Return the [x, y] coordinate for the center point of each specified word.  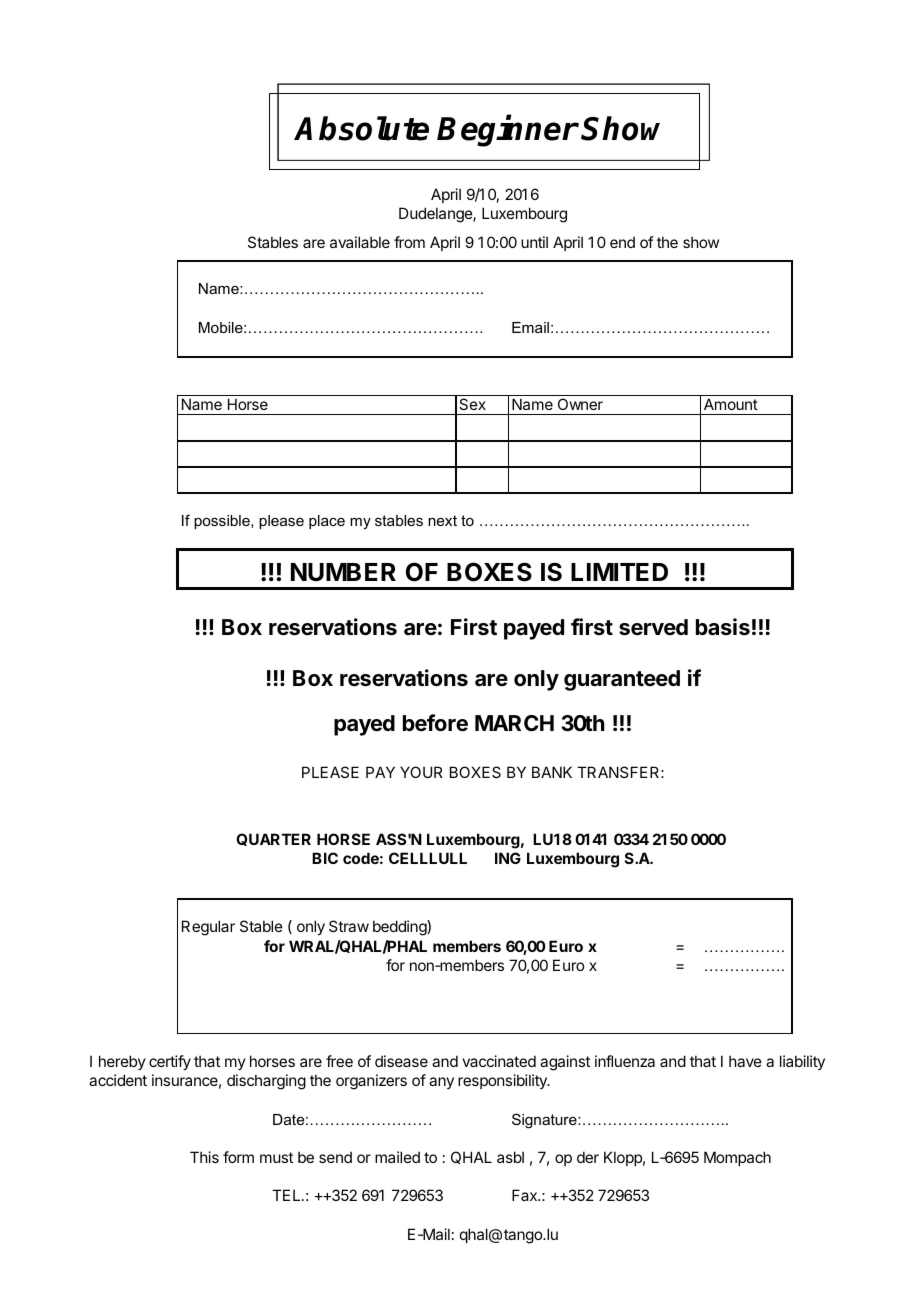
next [442, 520]
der [588, 1157]
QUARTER [273, 839]
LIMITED [619, 572]
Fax [525, 1195]
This [204, 1157]
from [409, 242]
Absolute [361, 128]
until [534, 242]
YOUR [421, 772]
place [327, 522]
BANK [552, 772]
